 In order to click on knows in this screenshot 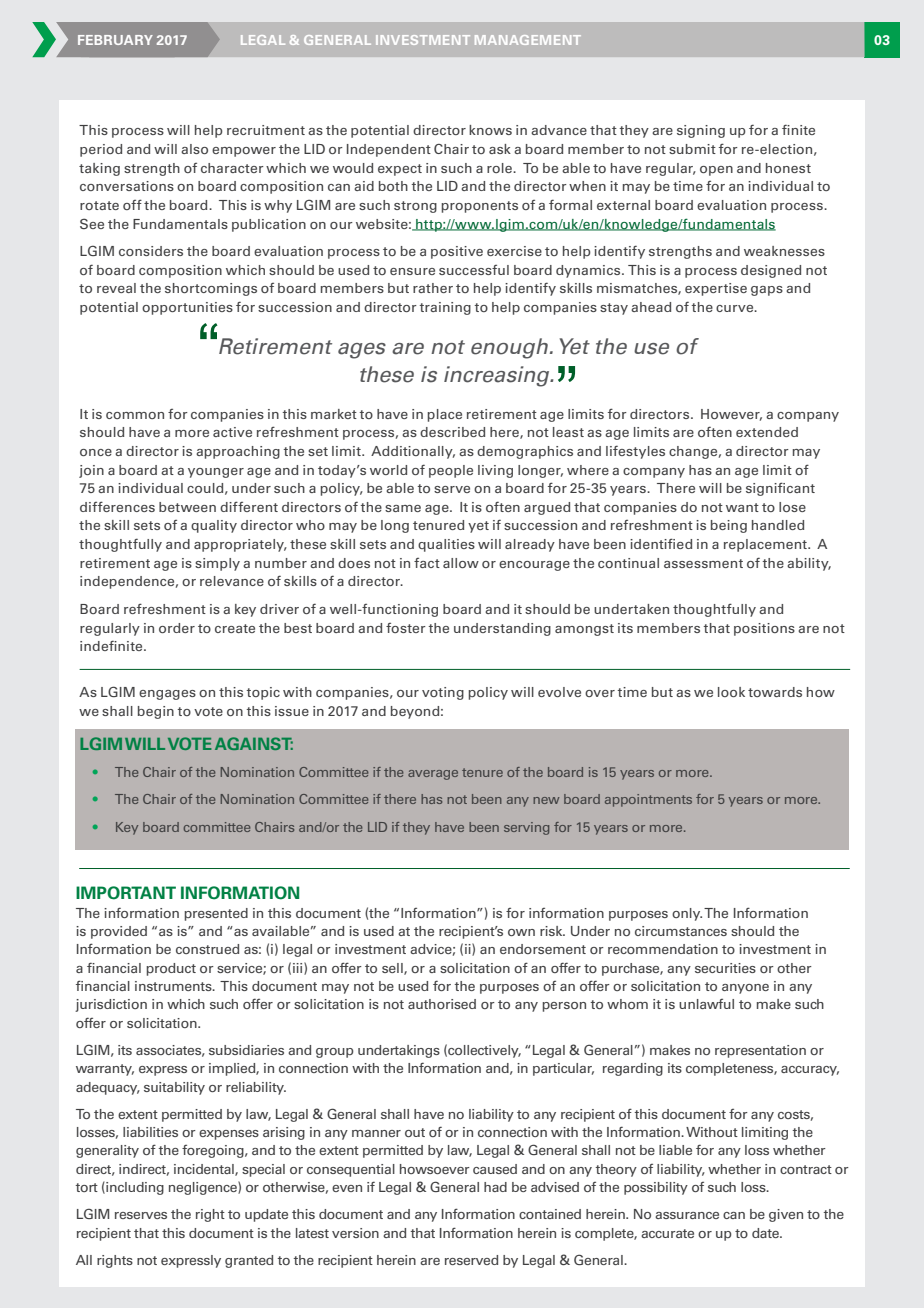, I will do `click(490, 130)`.
